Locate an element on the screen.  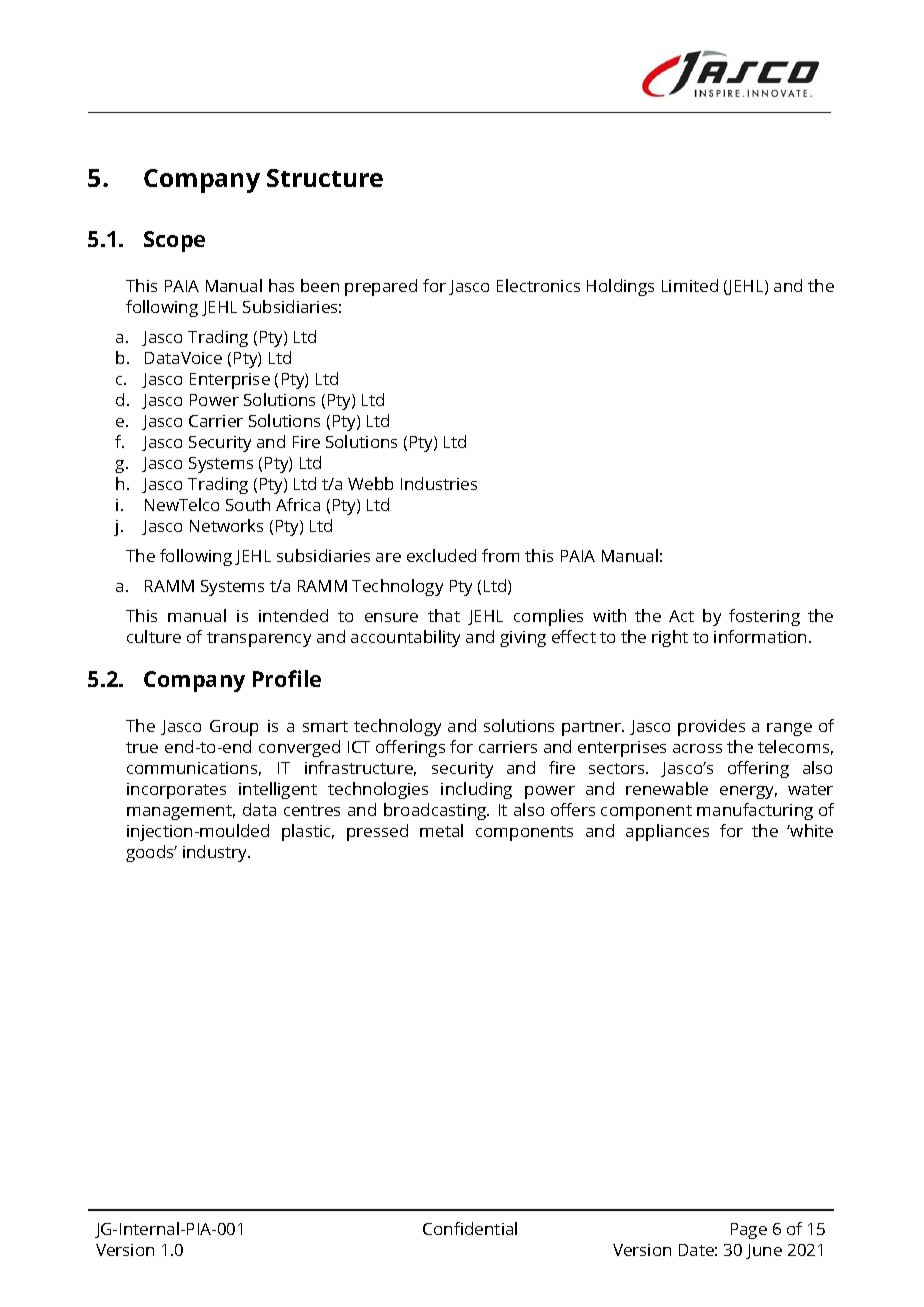
Limited is located at coordinates (690, 285).
